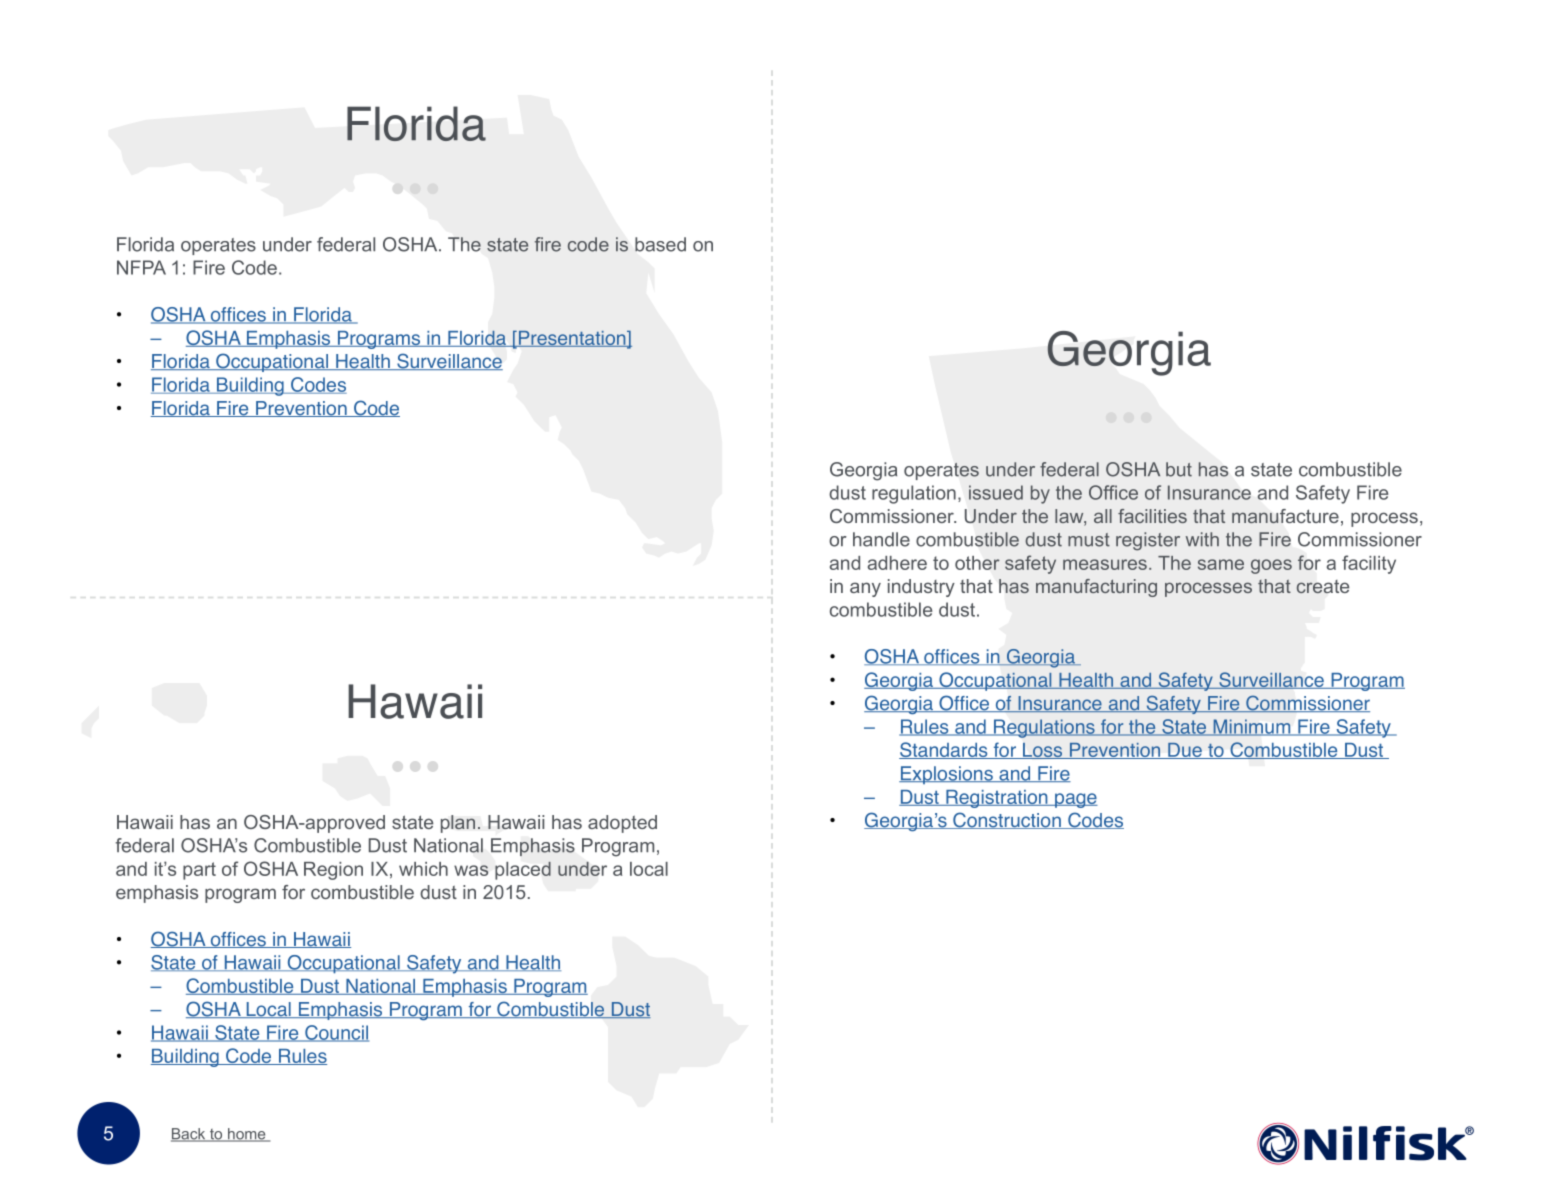 This screenshot has height=1193, width=1544. What do you see at coordinates (247, 1135) in the screenshot?
I see `home` at bounding box center [247, 1135].
